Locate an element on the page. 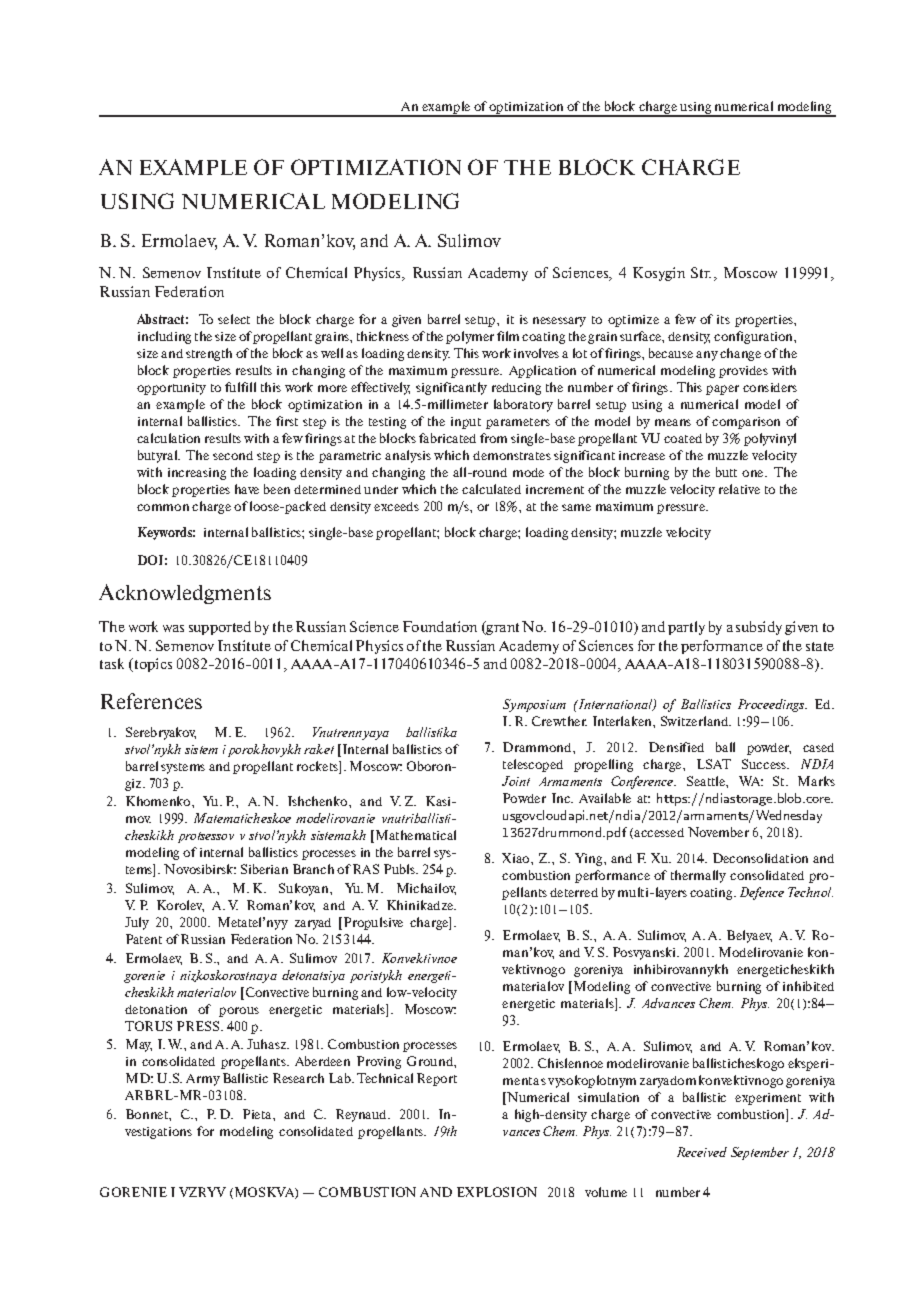 Image resolution: width=924 pixels, height=1308 pixels. Xiao is located at coordinates (517, 858).
